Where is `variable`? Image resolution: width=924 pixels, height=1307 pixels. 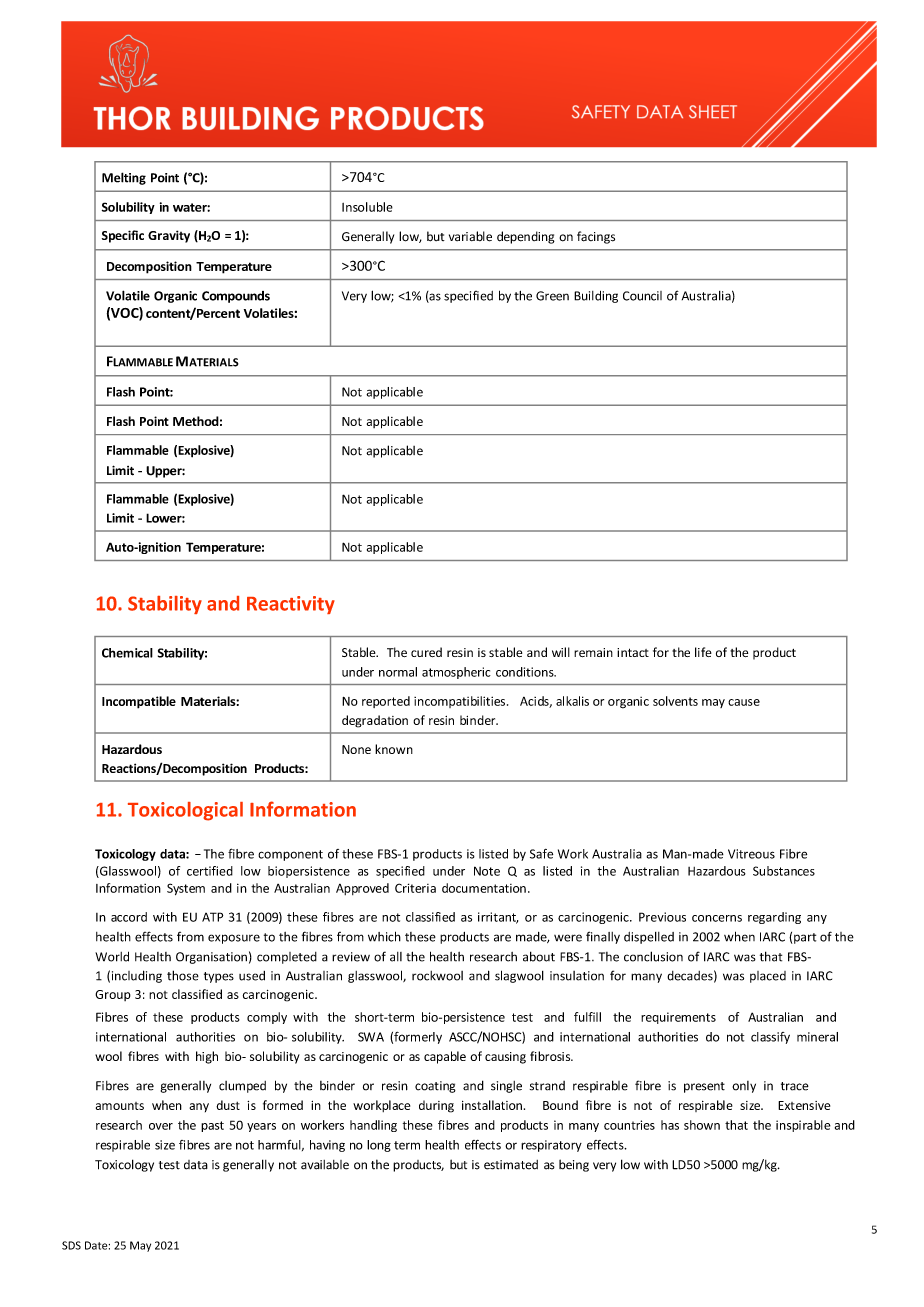 variable is located at coordinates (470, 236).
